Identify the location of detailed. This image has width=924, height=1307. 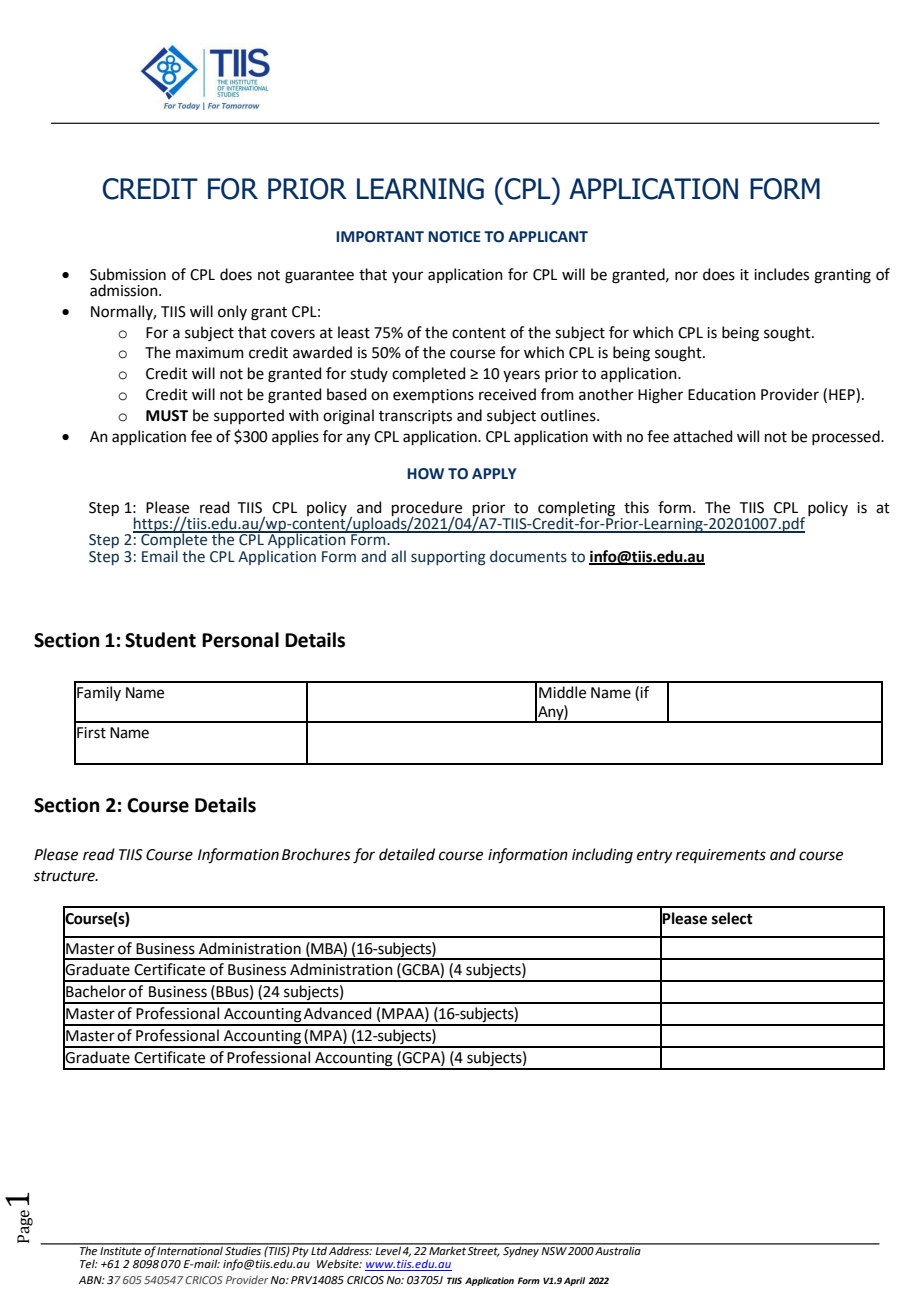
(407, 854).
